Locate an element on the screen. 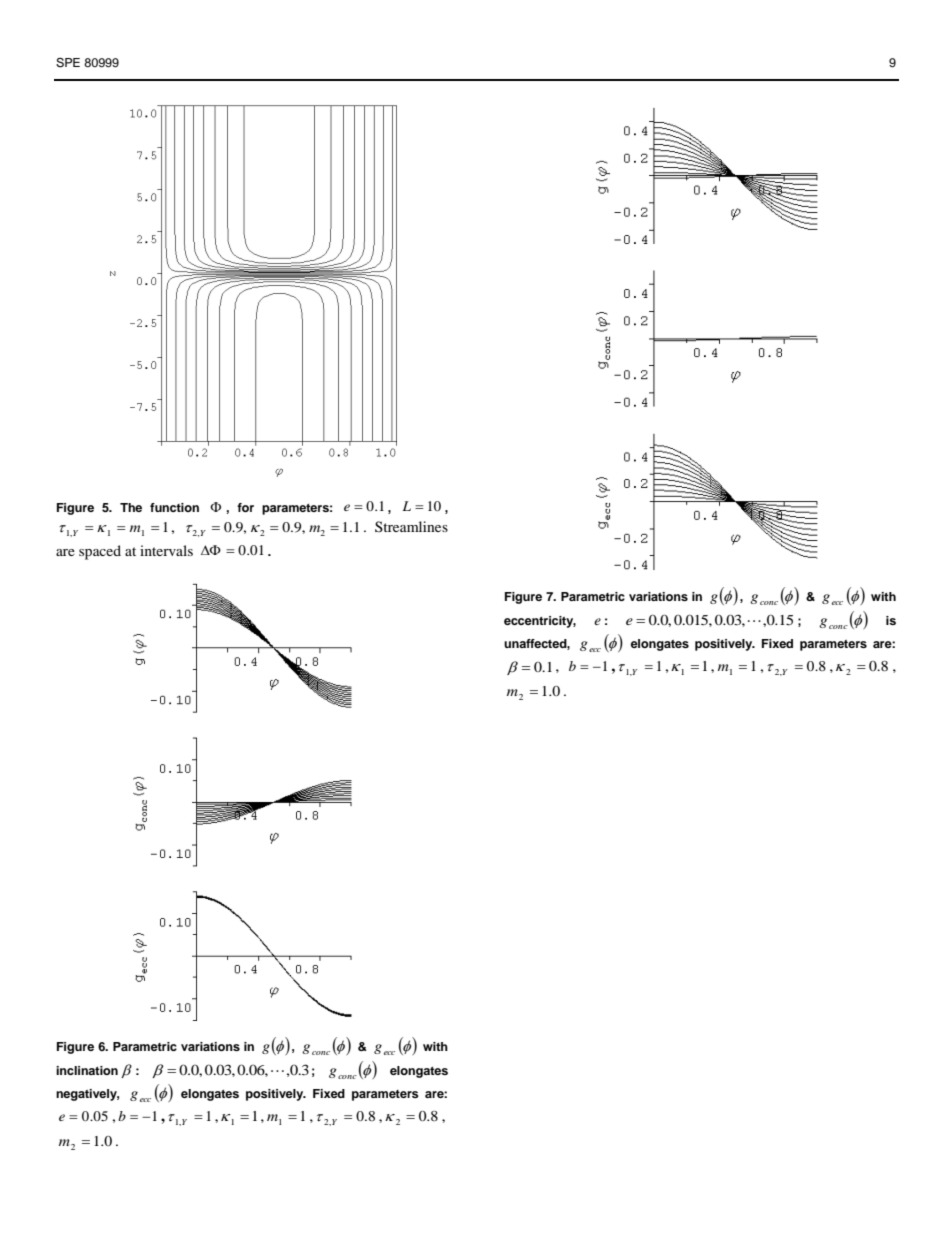  inclination is located at coordinates (87, 1070).
